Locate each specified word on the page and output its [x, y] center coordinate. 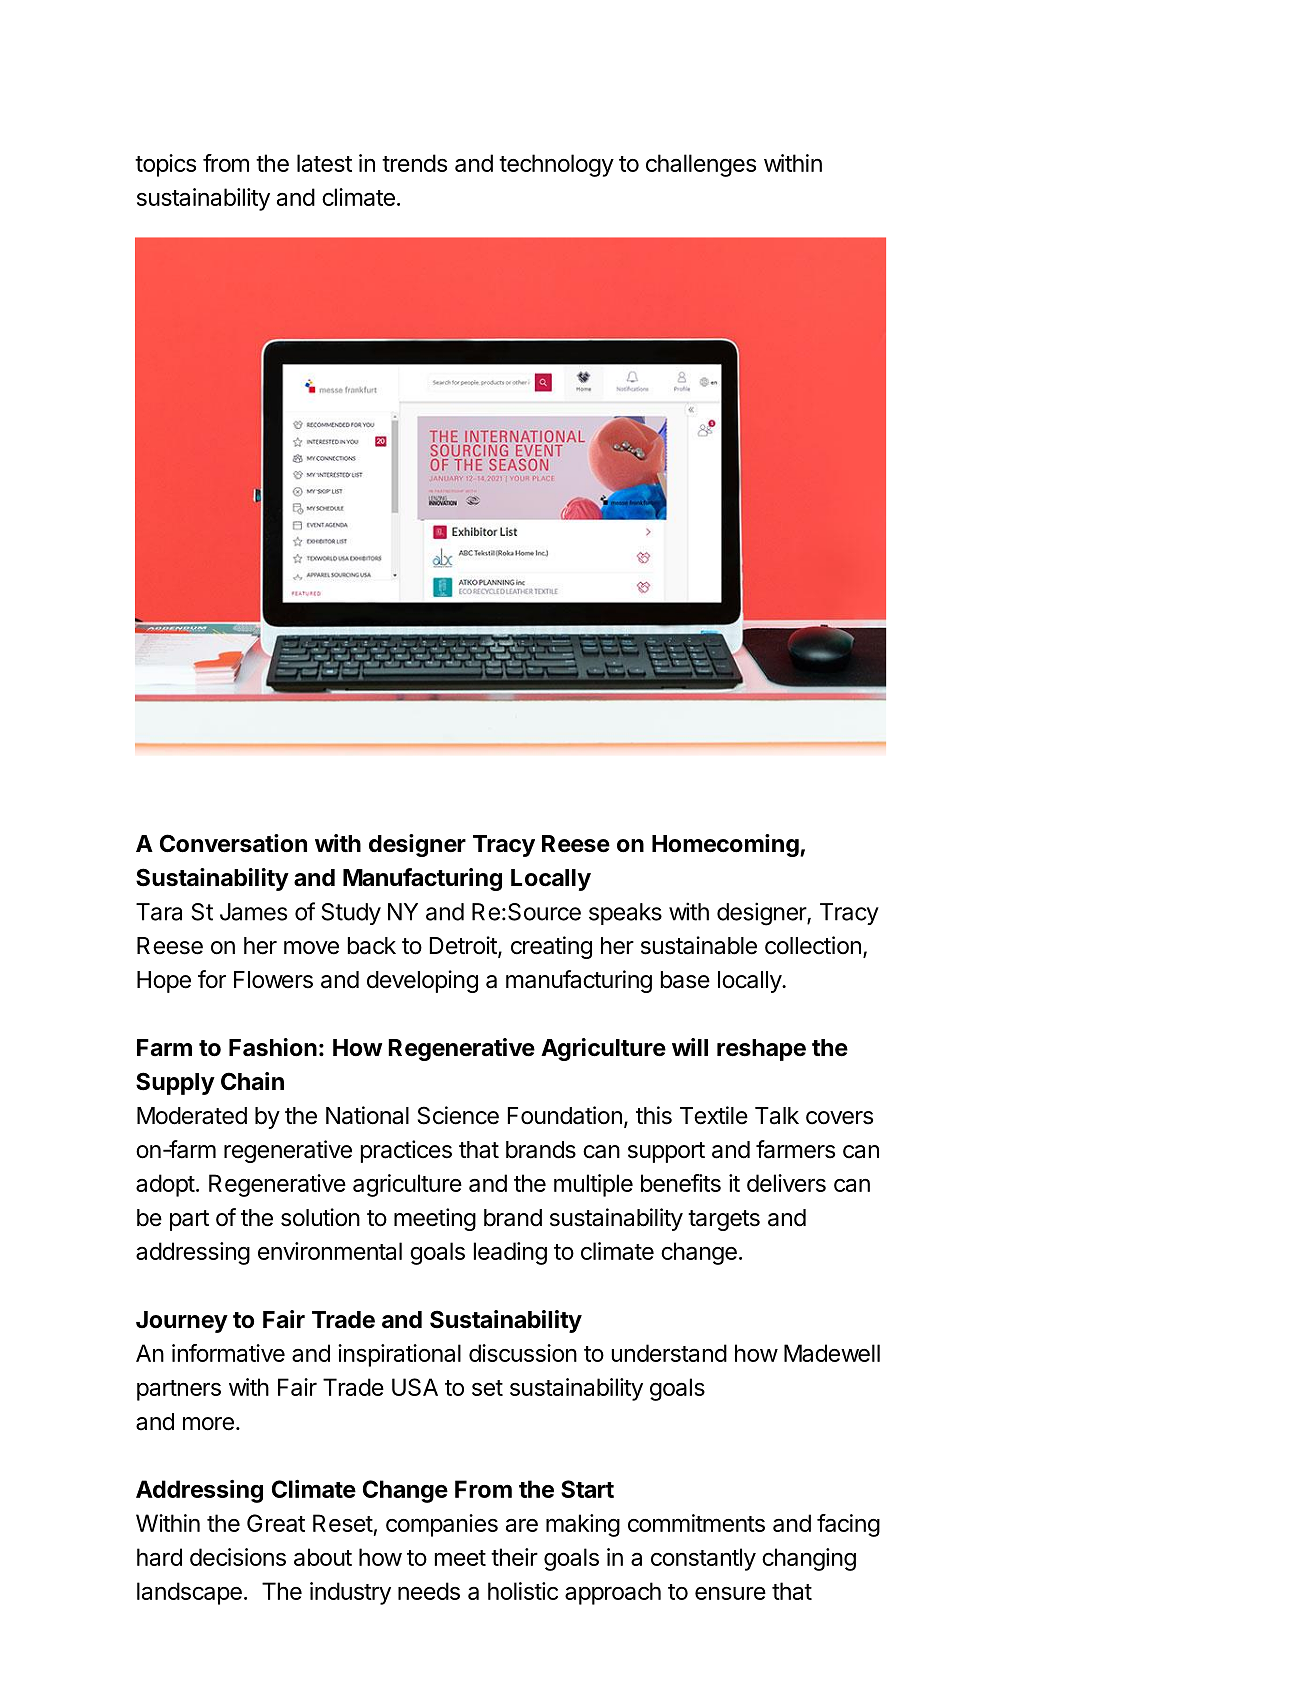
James [253, 912]
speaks [625, 914]
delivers [786, 1183]
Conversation [233, 843]
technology [556, 165]
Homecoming [726, 845]
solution [320, 1217]
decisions [238, 1557]
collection [813, 945]
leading [510, 1253]
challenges [701, 165]
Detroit [464, 946]
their [514, 1557]
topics [165, 165]
